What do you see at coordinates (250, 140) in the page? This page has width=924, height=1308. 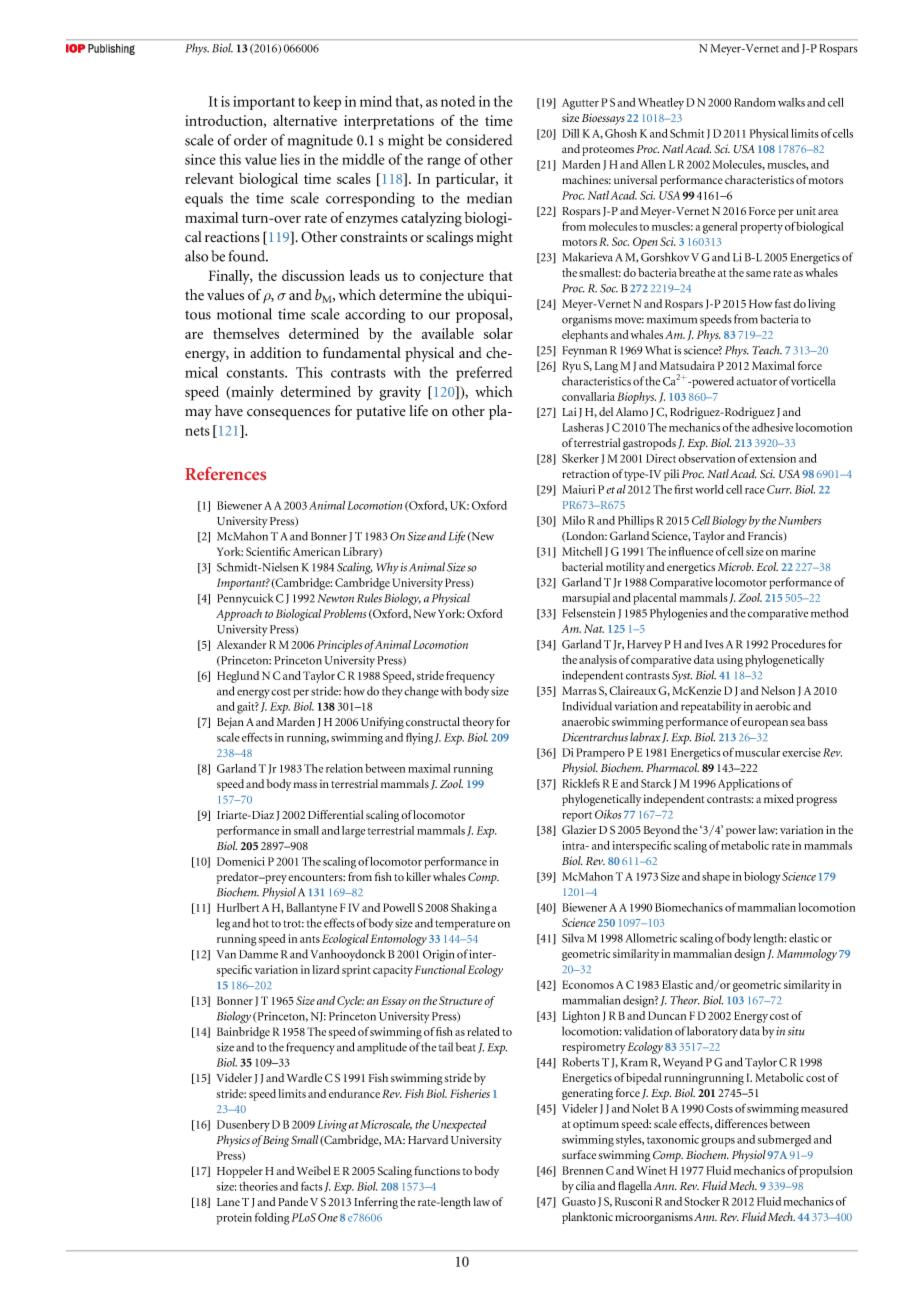 I see `order` at bounding box center [250, 140].
